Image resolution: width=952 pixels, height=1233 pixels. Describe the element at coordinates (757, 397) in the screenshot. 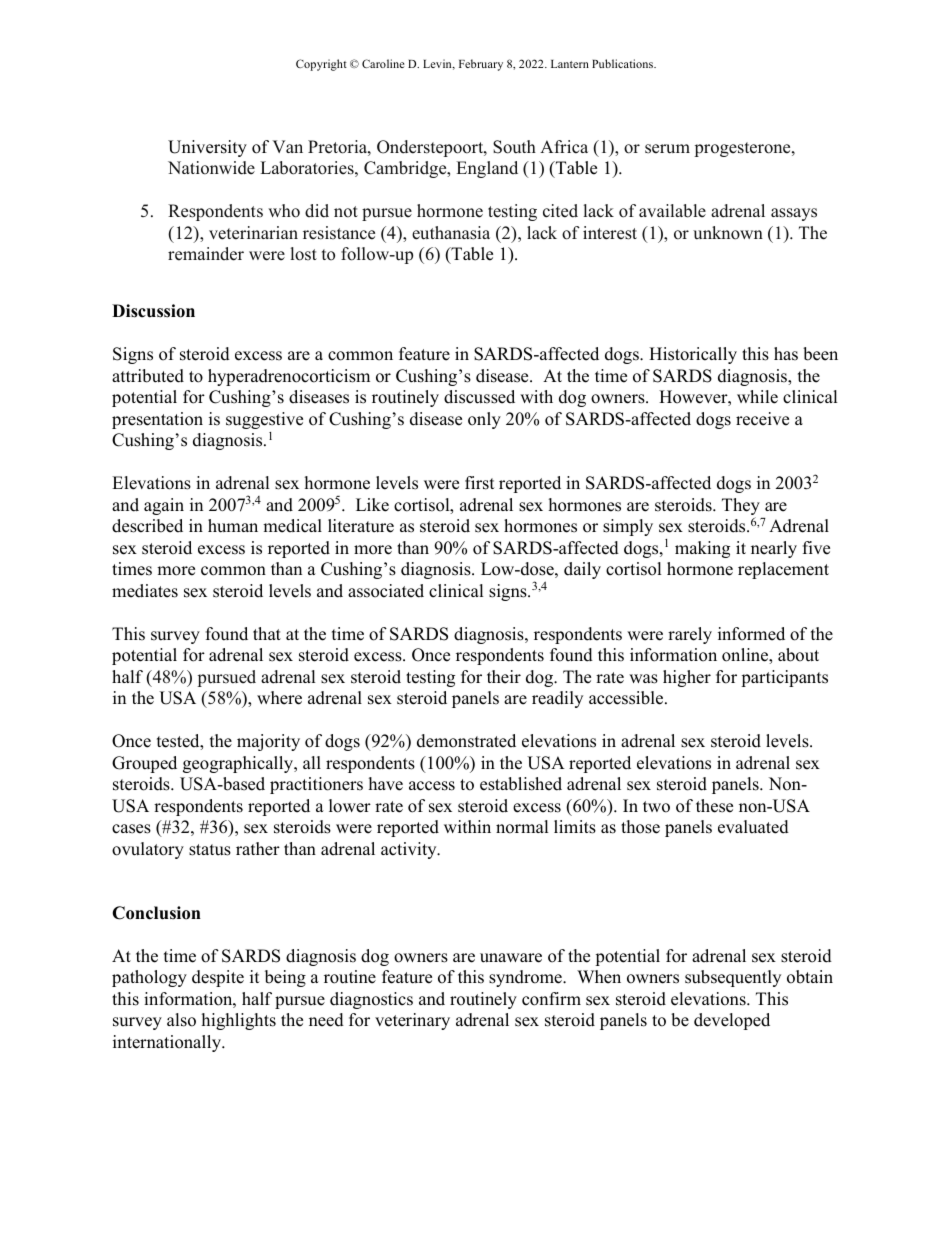

I see `while` at that location.
